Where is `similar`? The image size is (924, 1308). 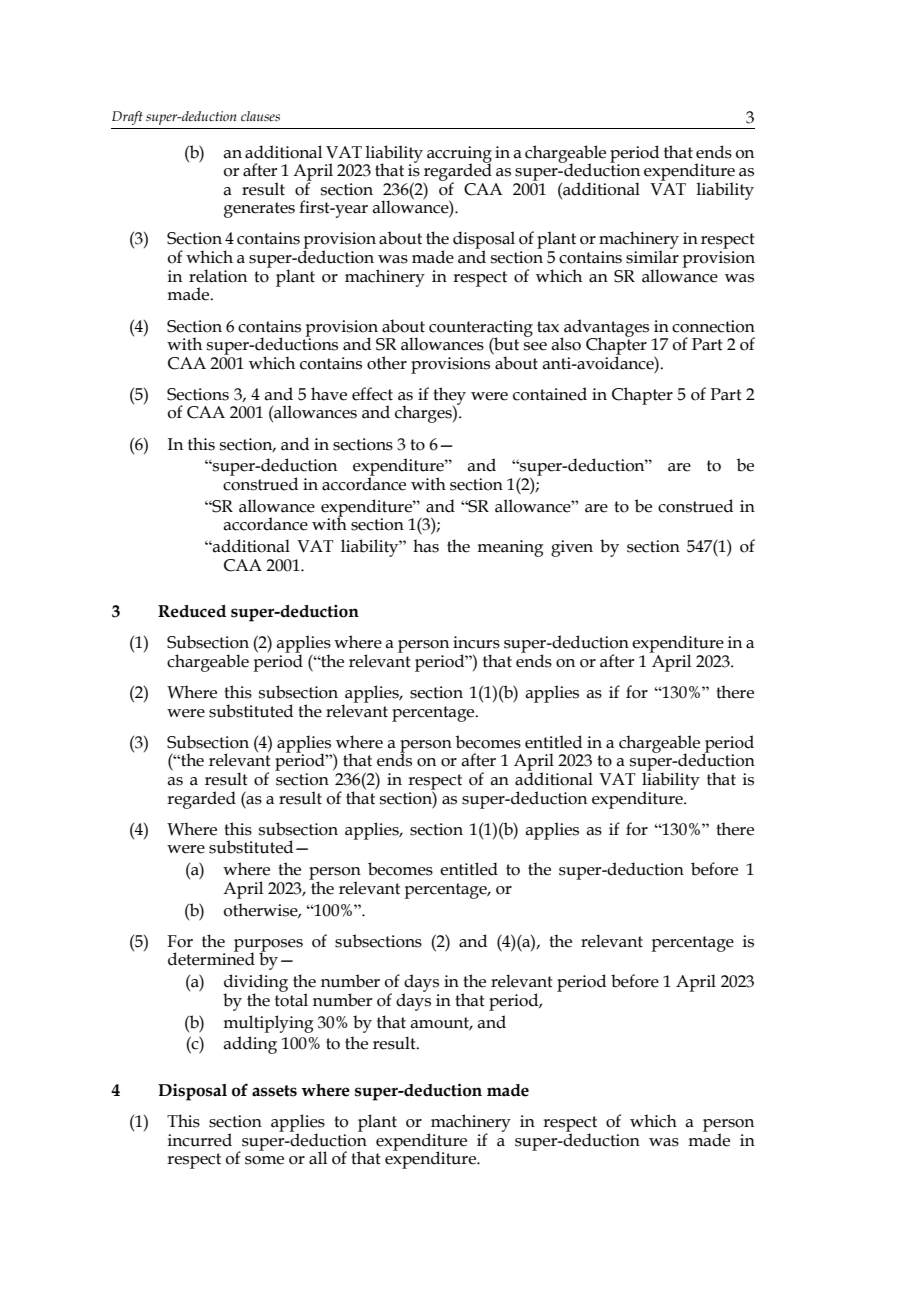 similar is located at coordinates (652, 256).
